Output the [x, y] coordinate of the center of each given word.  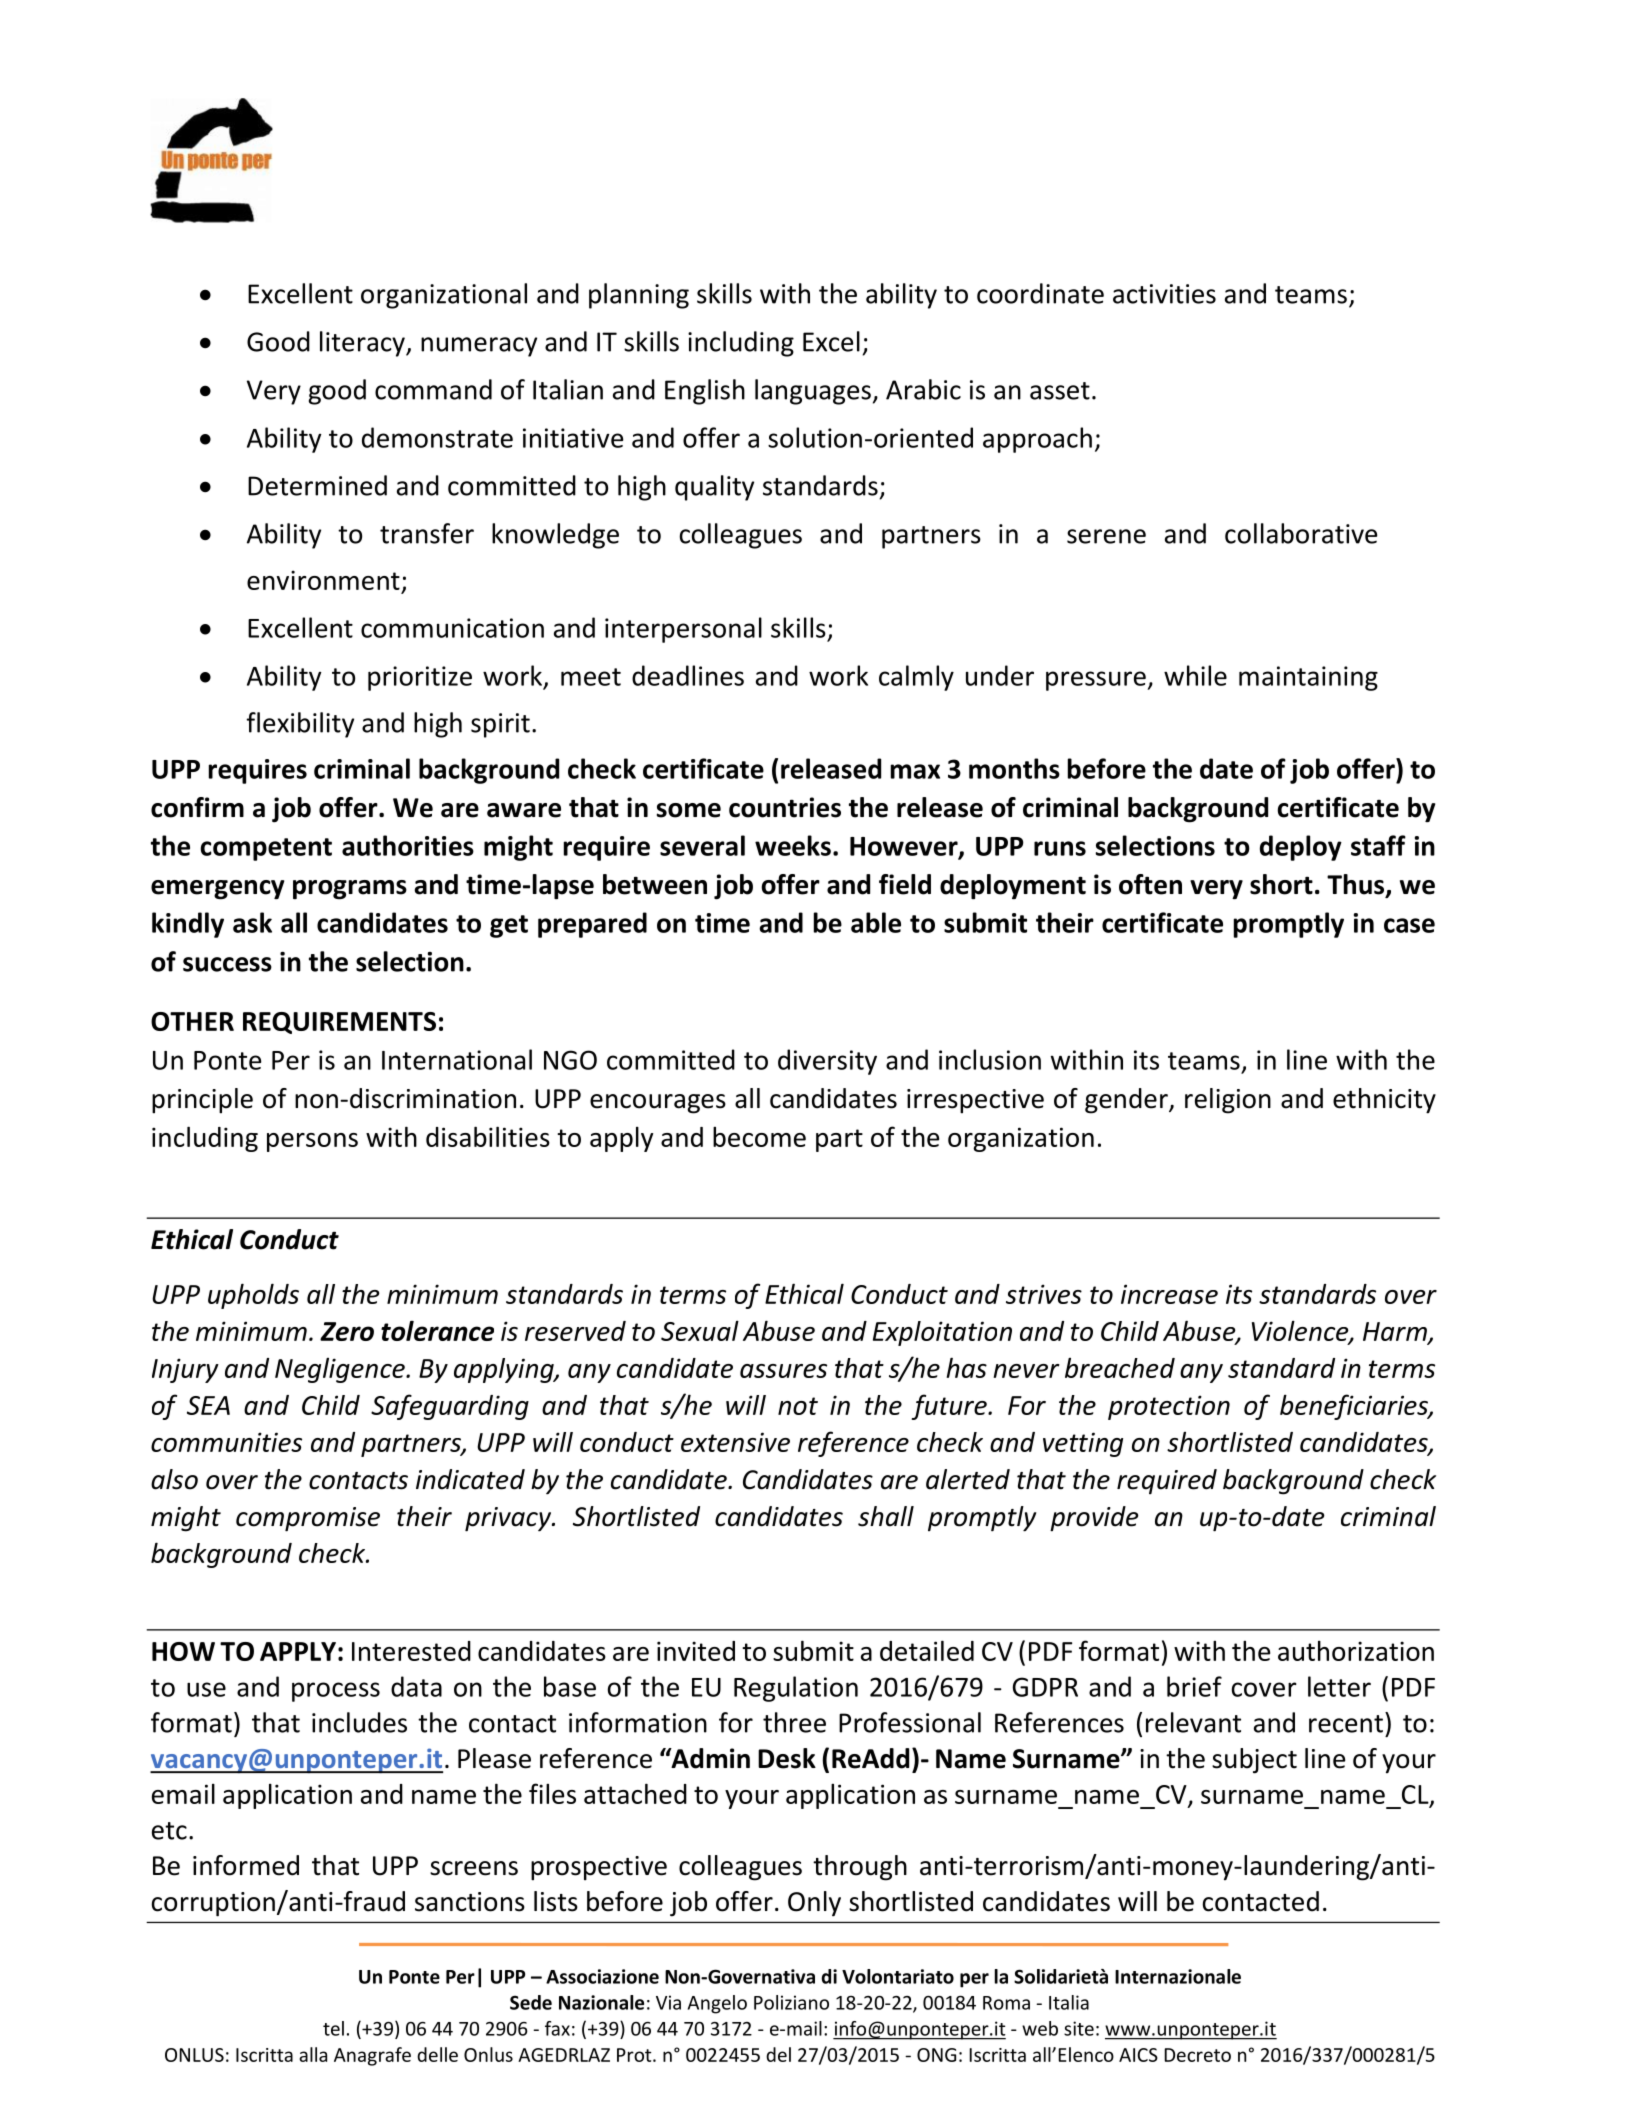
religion [1228, 1101]
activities [1164, 294]
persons [312, 1142]
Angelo [717, 2004]
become [759, 1137]
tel [333, 2028]
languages [813, 392]
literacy [363, 344]
